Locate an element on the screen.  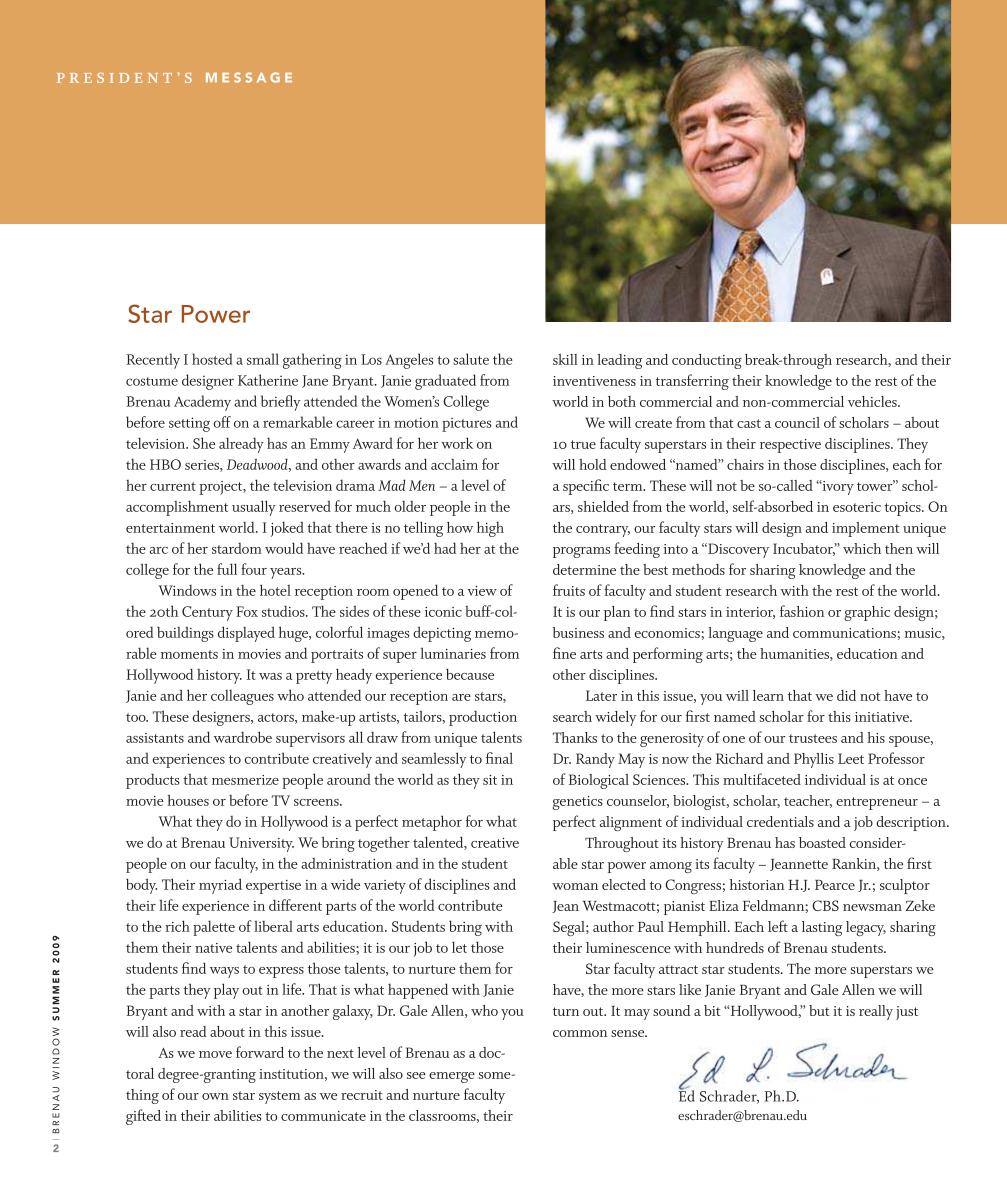
skill is located at coordinates (565, 359).
